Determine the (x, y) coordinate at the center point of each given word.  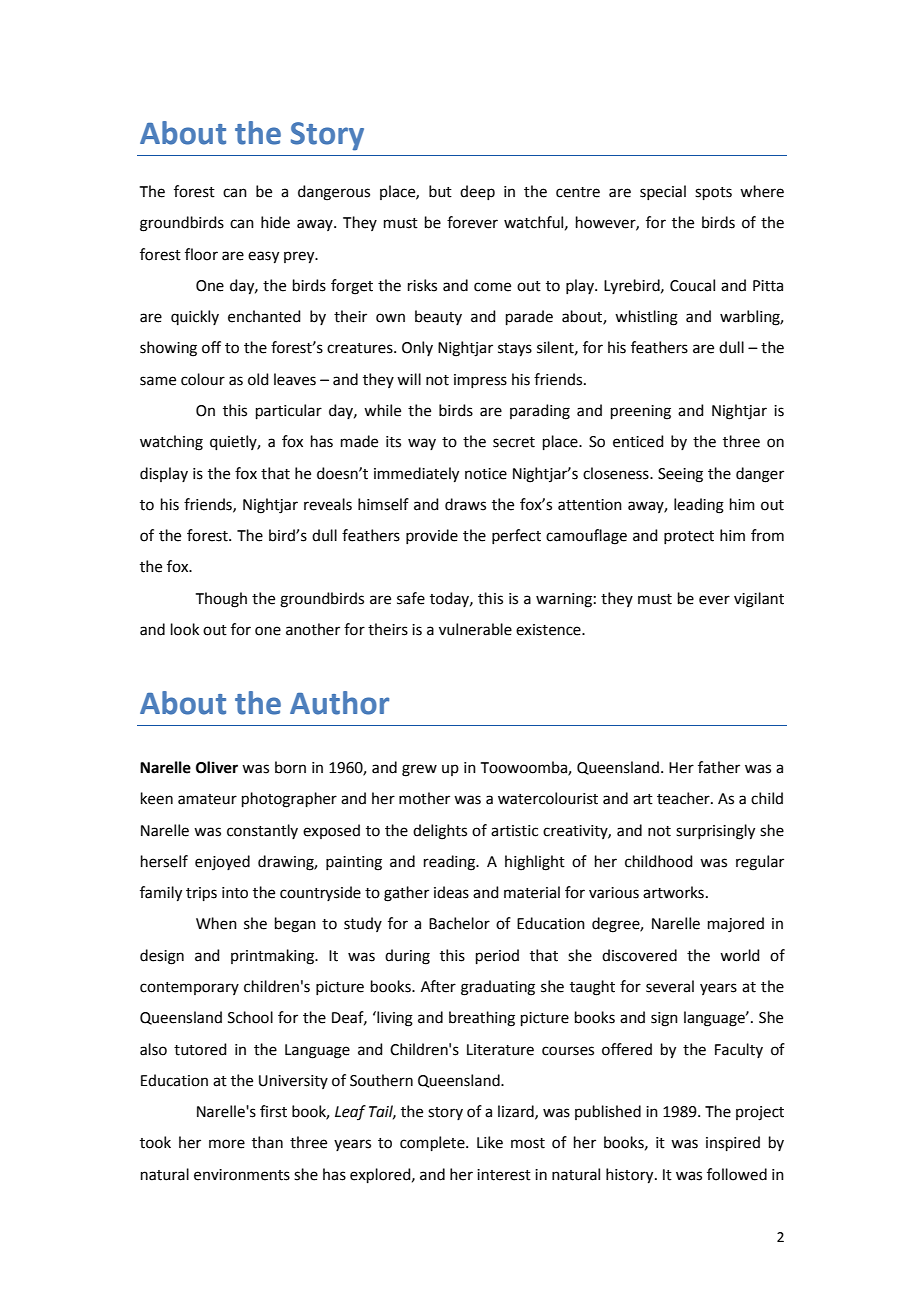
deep (477, 192)
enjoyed (222, 862)
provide (432, 536)
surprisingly (715, 832)
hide (275, 222)
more (227, 1144)
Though (221, 600)
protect (689, 537)
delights (440, 832)
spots (713, 193)
